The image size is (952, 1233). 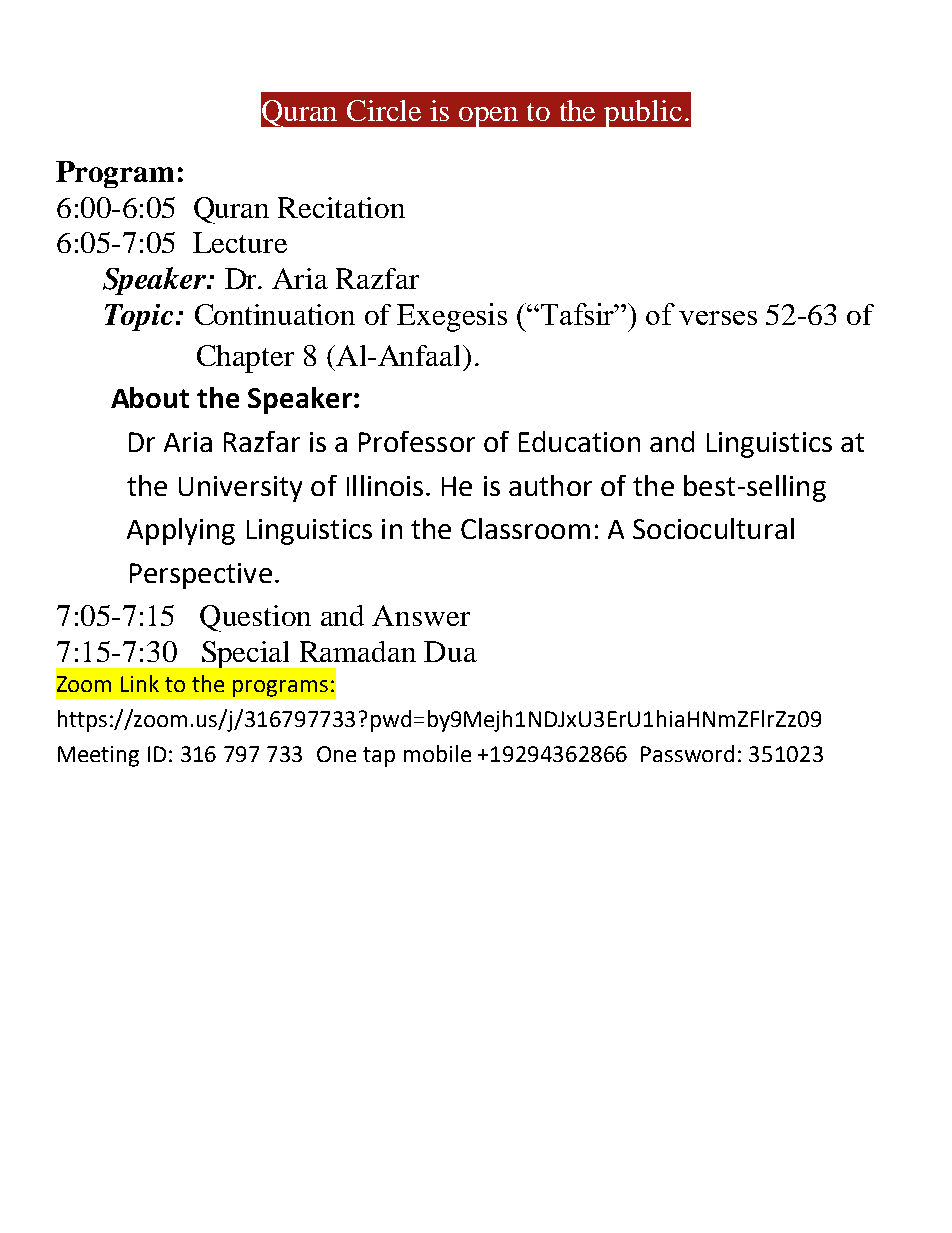 What do you see at coordinates (718, 318) in the image?
I see `verses` at bounding box center [718, 318].
